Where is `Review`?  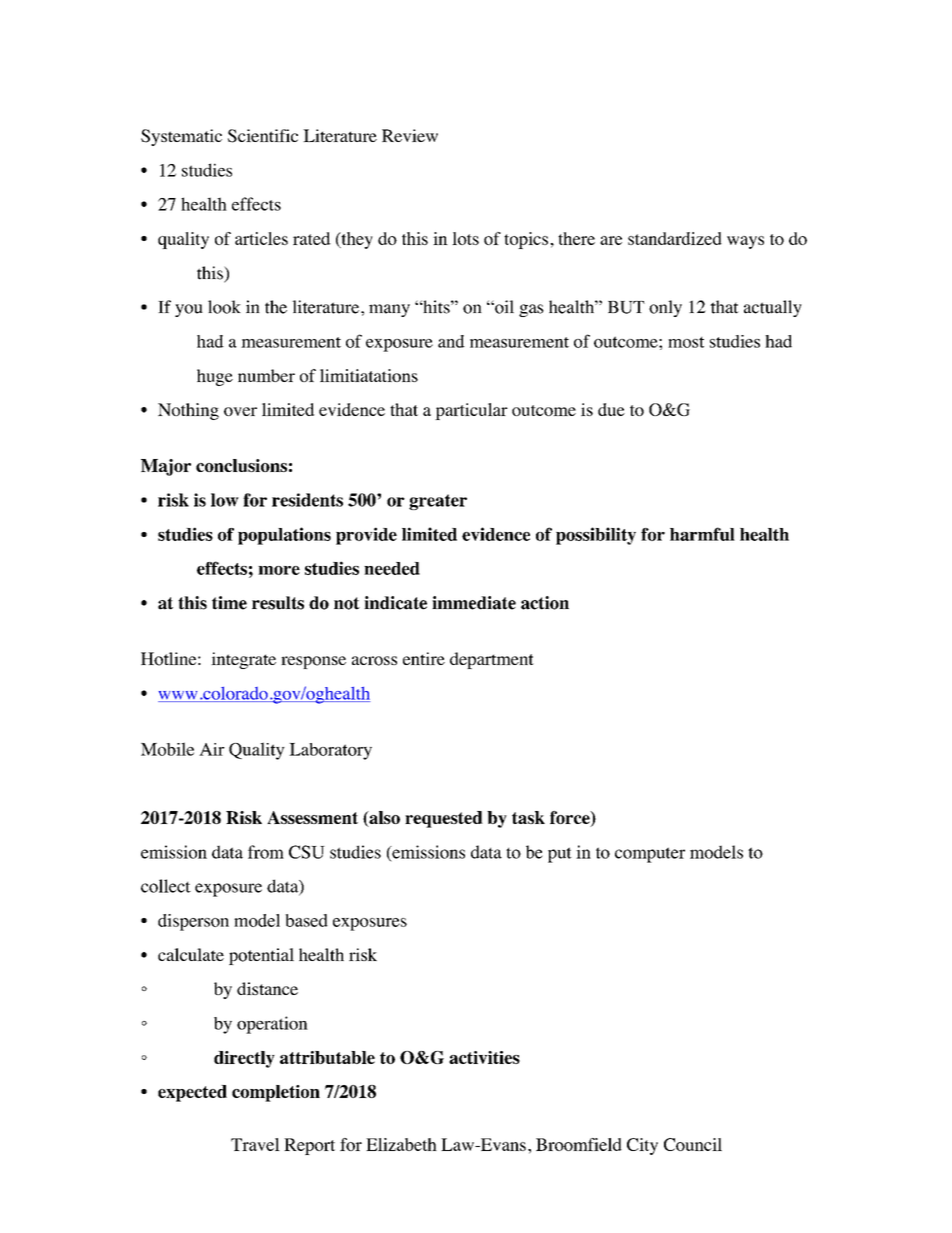 Review is located at coordinates (410, 135).
